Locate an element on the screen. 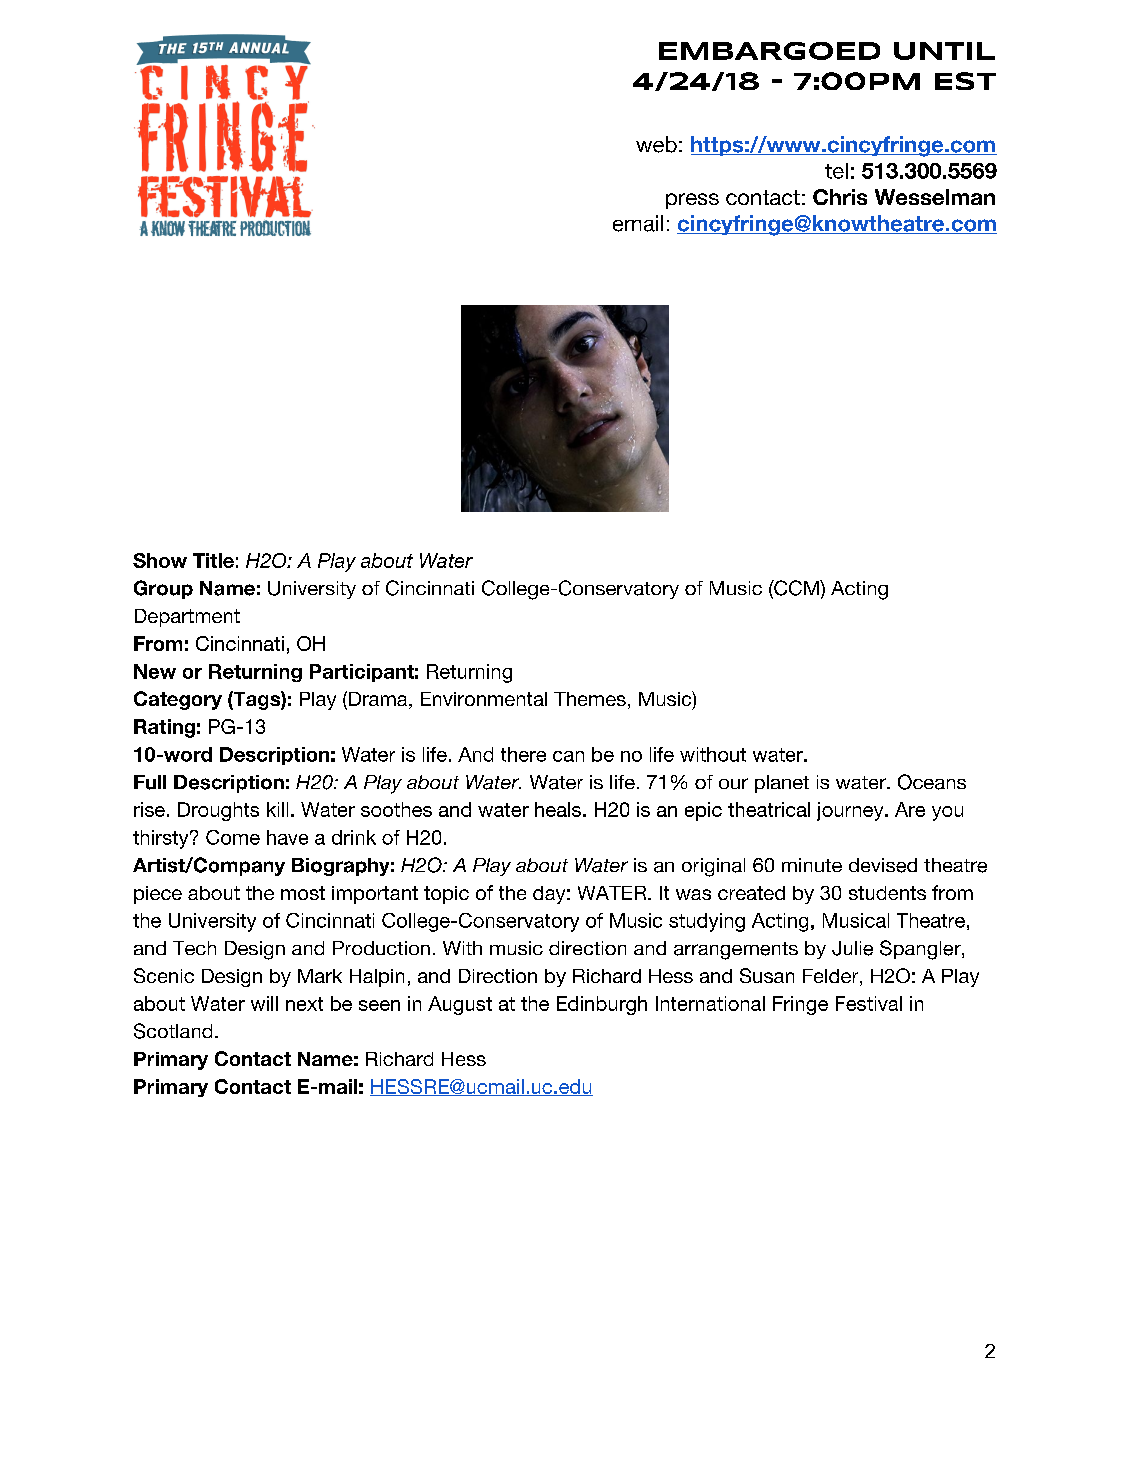 This screenshot has height=1462, width=1130. Themes is located at coordinates (590, 699).
